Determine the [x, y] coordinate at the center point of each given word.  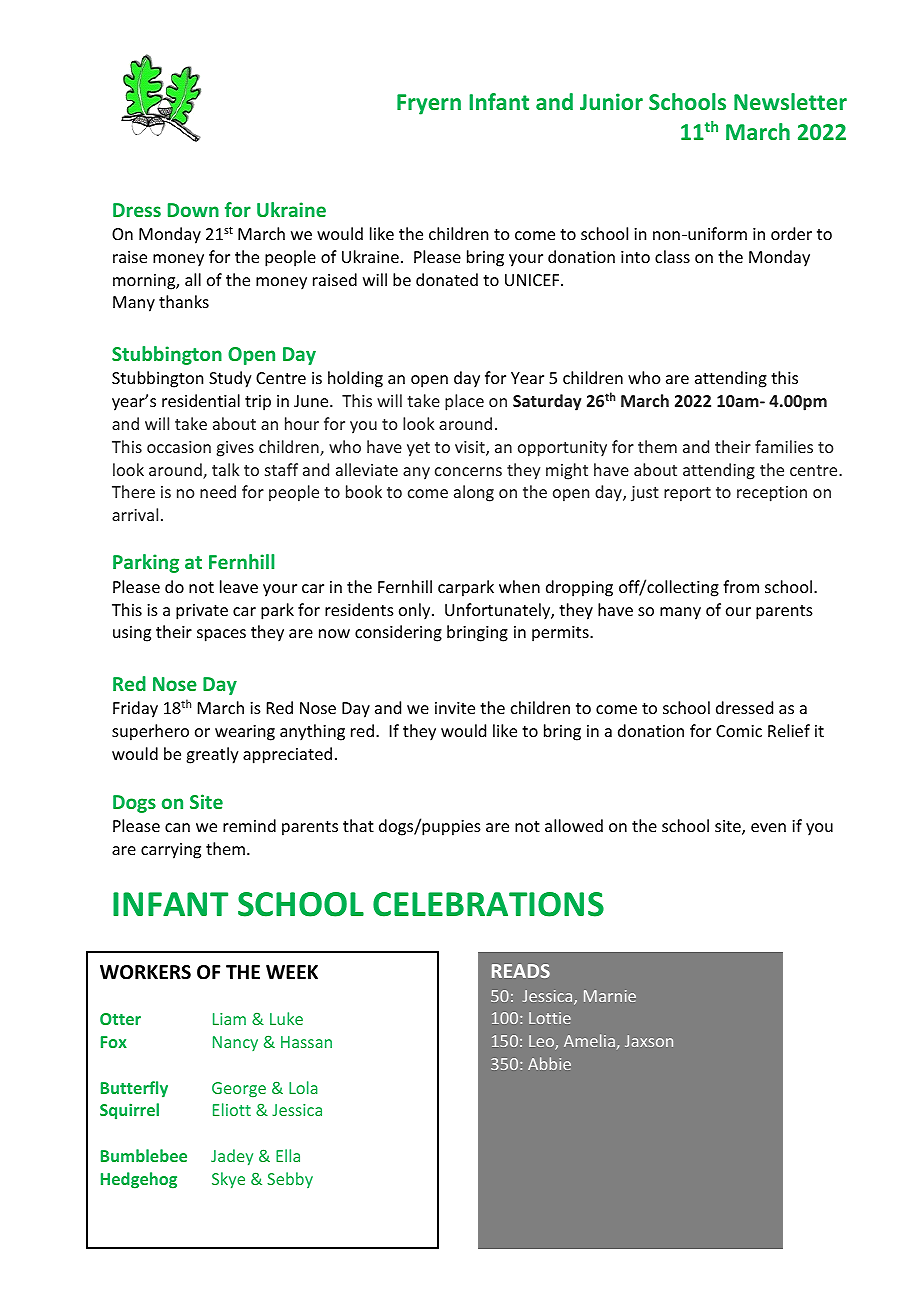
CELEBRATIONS [488, 904]
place [464, 402]
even [768, 827]
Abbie [549, 1063]
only [416, 611]
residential [201, 400]
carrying [171, 851]
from [741, 586]
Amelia [589, 1040]
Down [193, 210]
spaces [221, 635]
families [784, 446]
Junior [611, 101]
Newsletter [790, 101]
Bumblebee [144, 1155]
